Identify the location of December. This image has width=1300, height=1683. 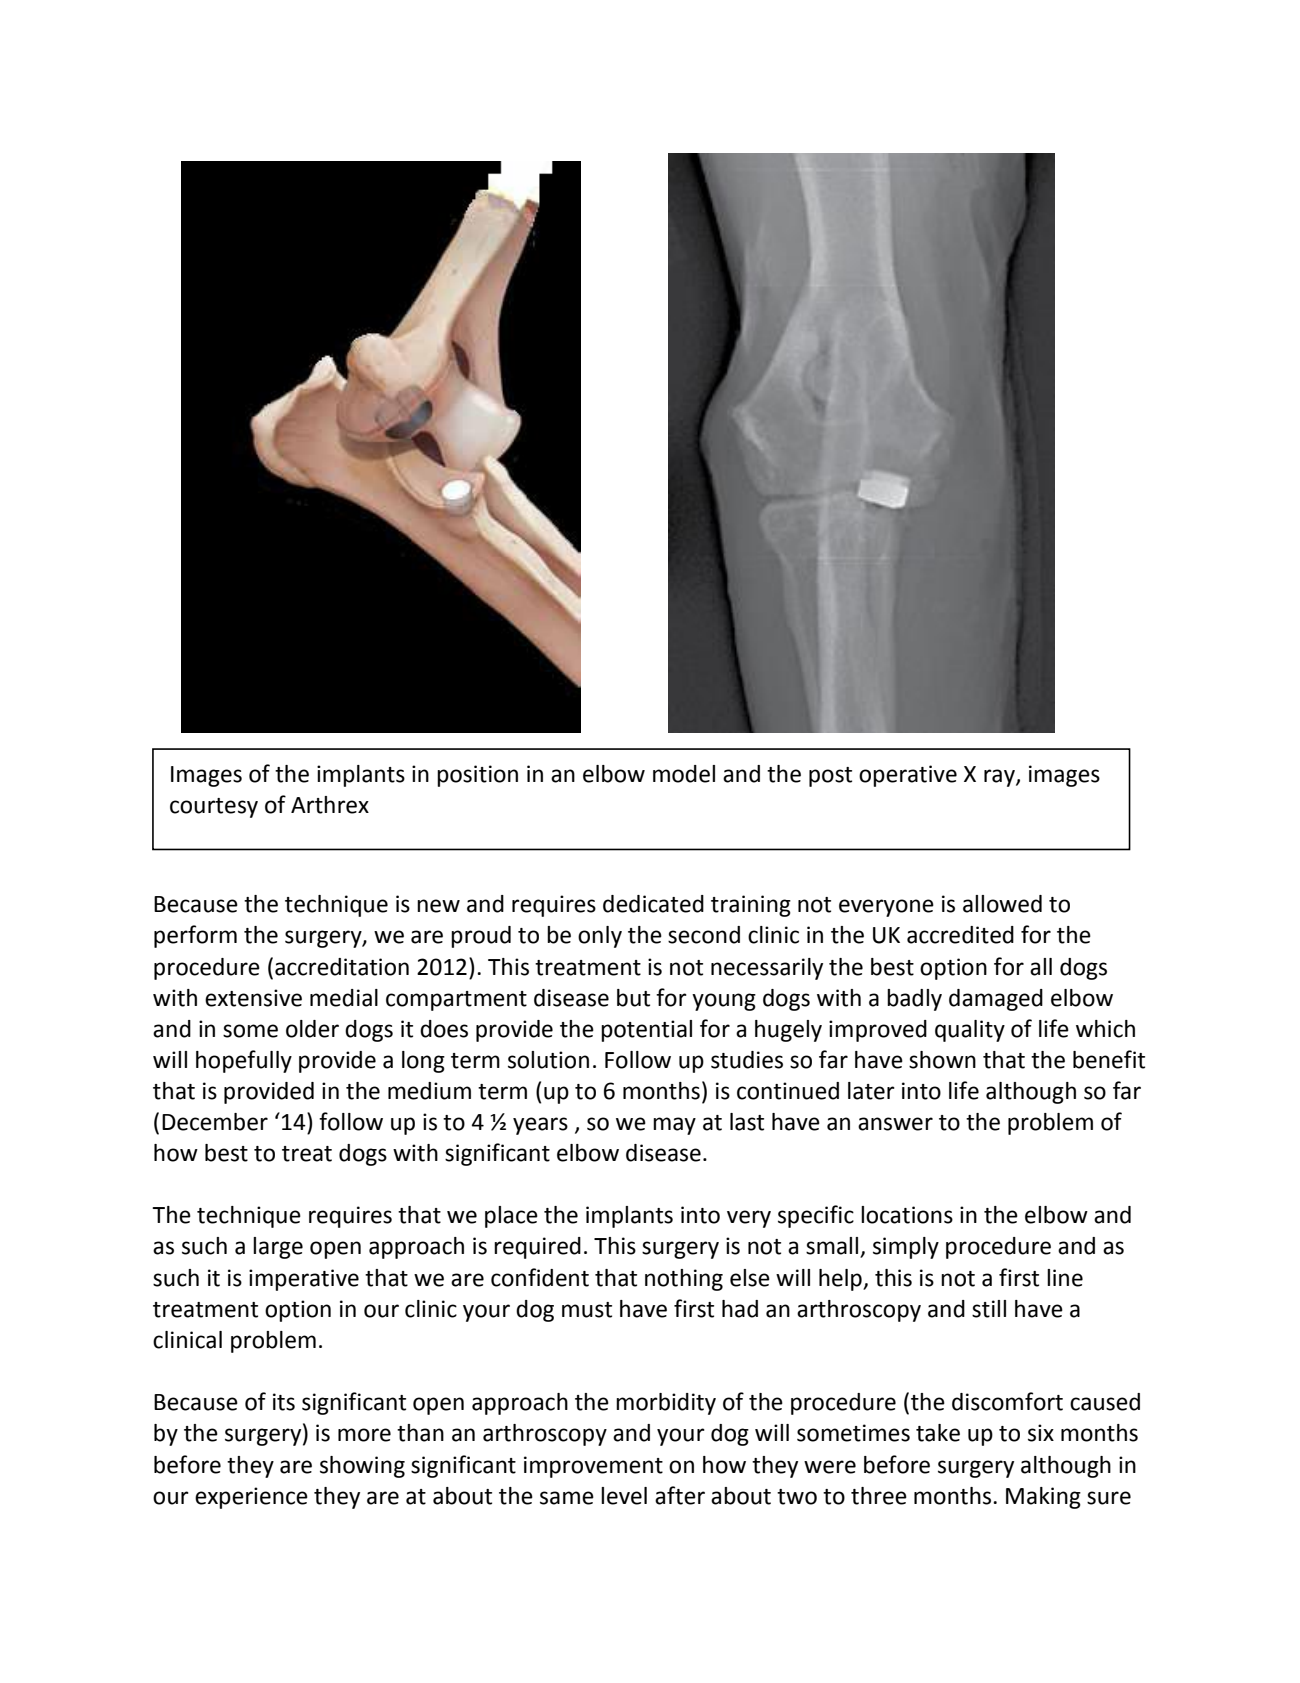
(215, 1122).
